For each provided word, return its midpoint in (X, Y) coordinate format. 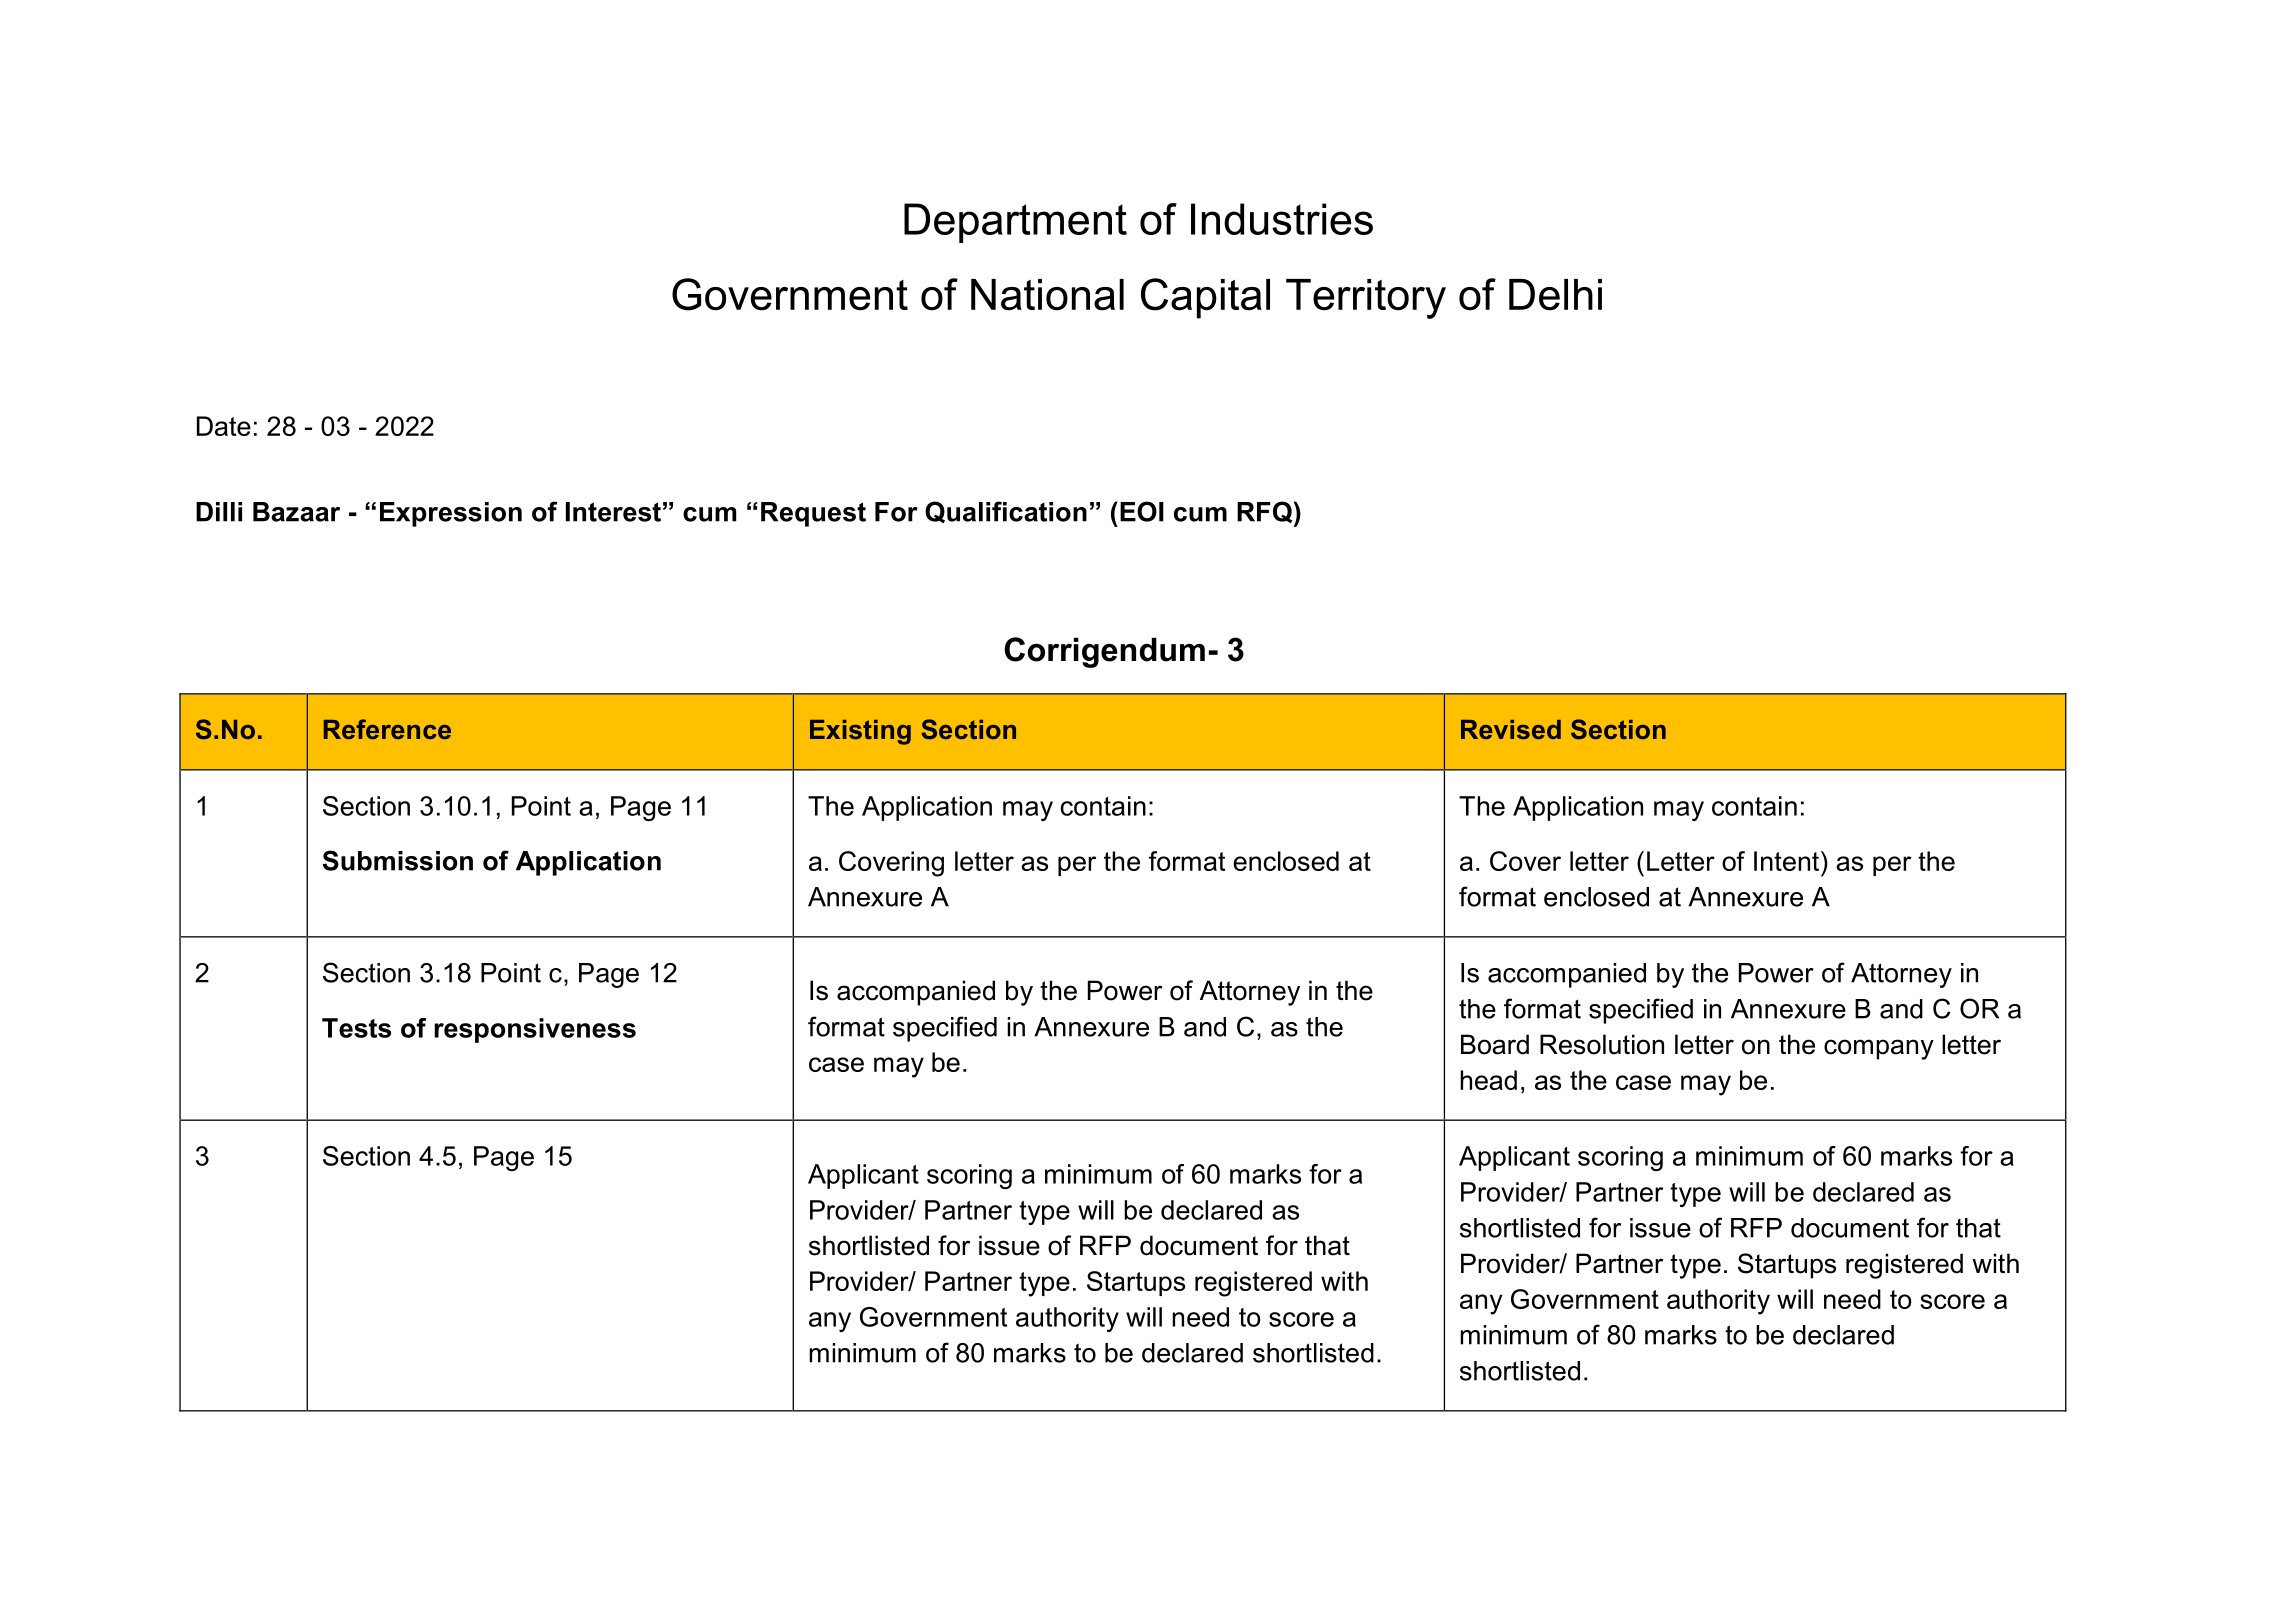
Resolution (1602, 1044)
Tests (356, 1028)
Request (813, 514)
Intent (1788, 861)
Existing (860, 732)
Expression (451, 514)
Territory (1366, 299)
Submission (398, 860)
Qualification (1006, 512)
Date (224, 426)
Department (1015, 223)
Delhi (1555, 295)
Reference (387, 729)
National (1047, 295)
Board (1495, 1044)
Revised (1511, 729)
